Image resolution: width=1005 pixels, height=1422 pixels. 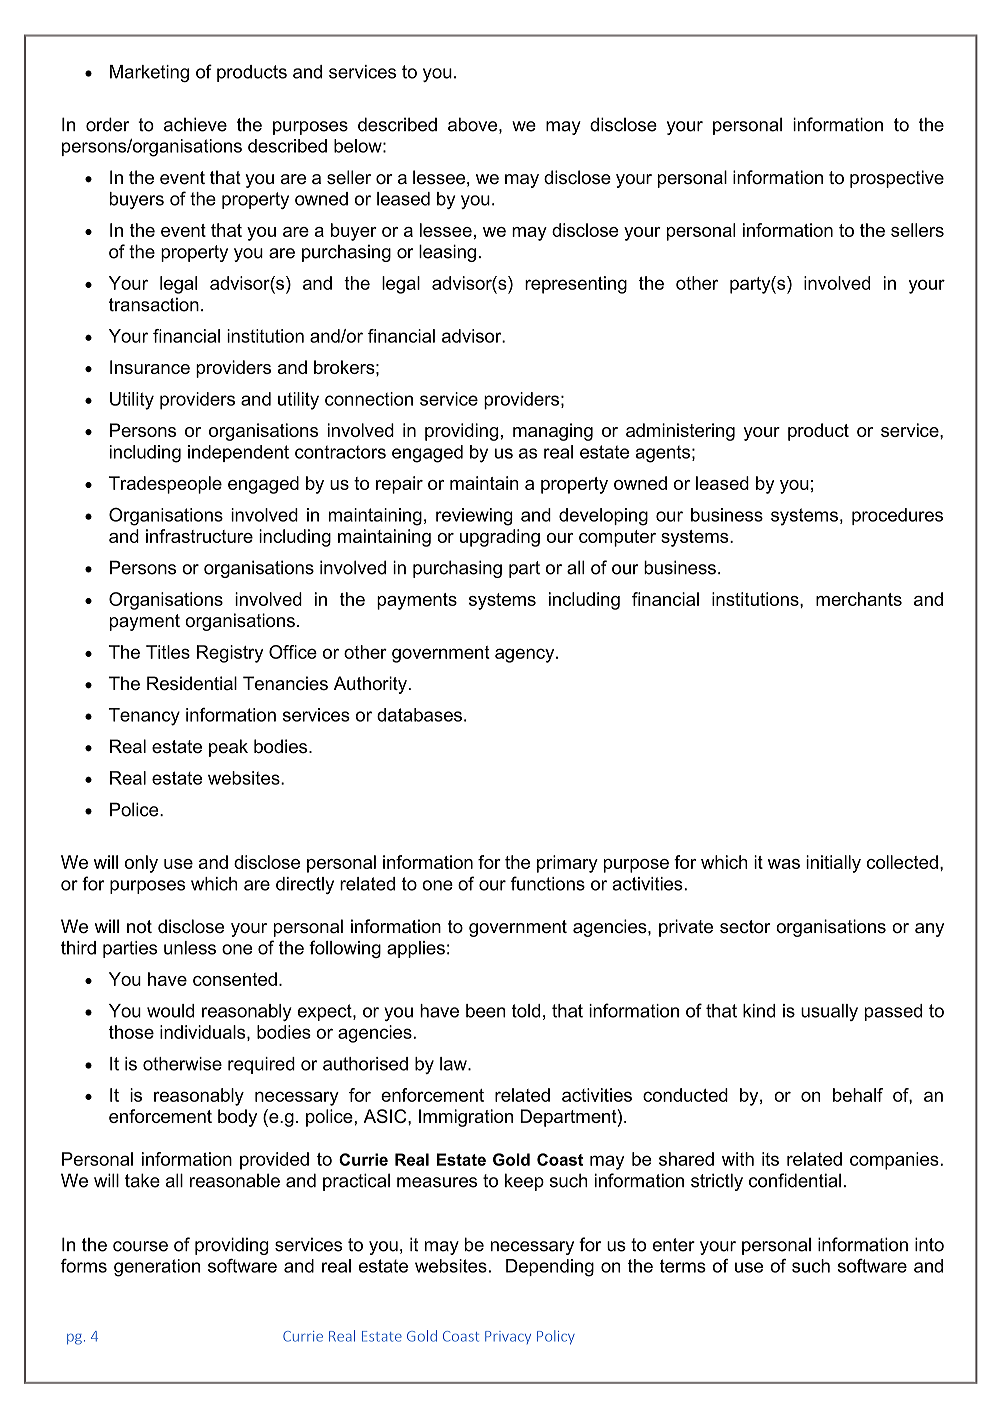 What do you see at coordinates (195, 124) in the screenshot?
I see `achieve` at bounding box center [195, 124].
